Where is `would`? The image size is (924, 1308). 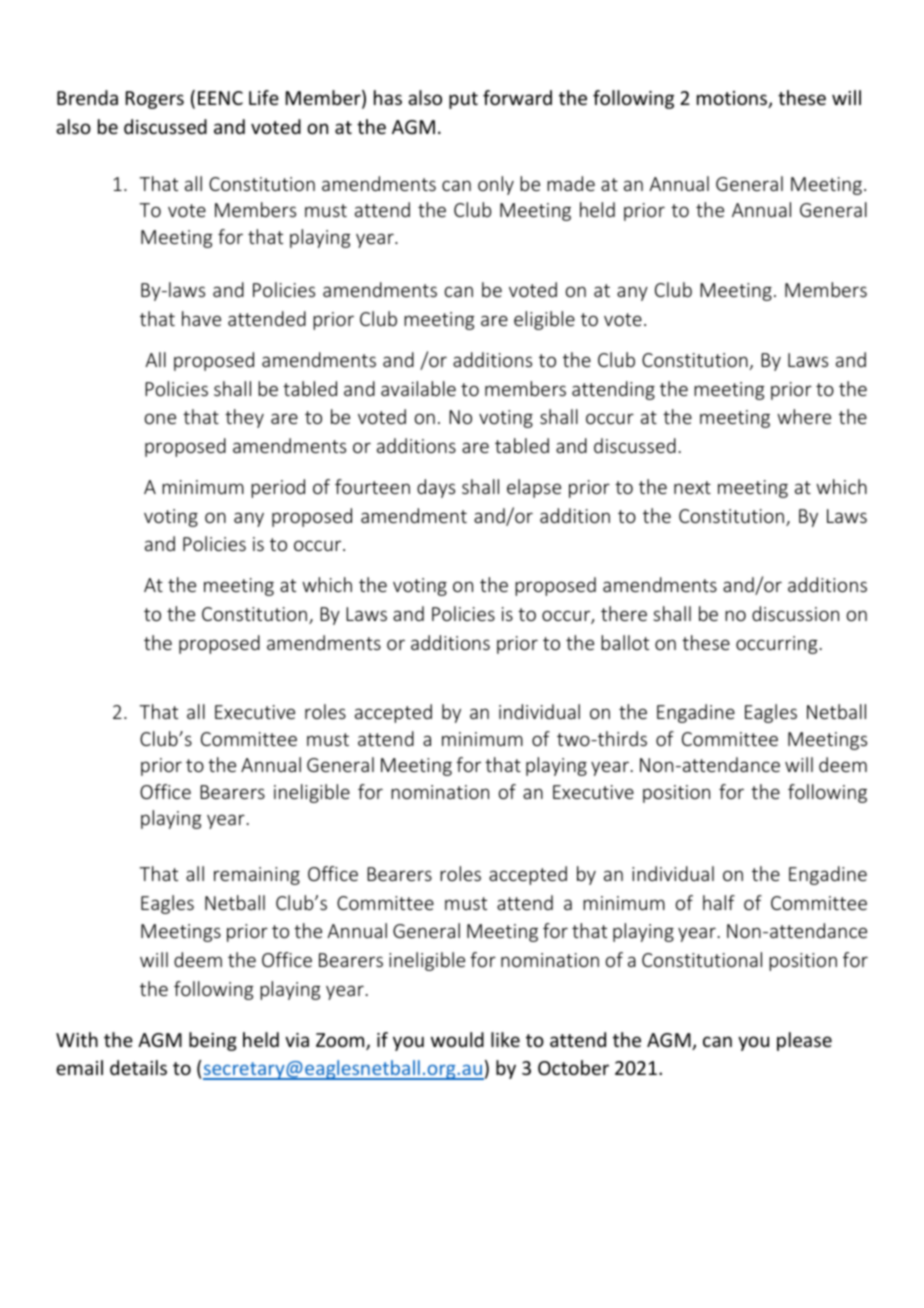
would is located at coordinates (457, 1039).
